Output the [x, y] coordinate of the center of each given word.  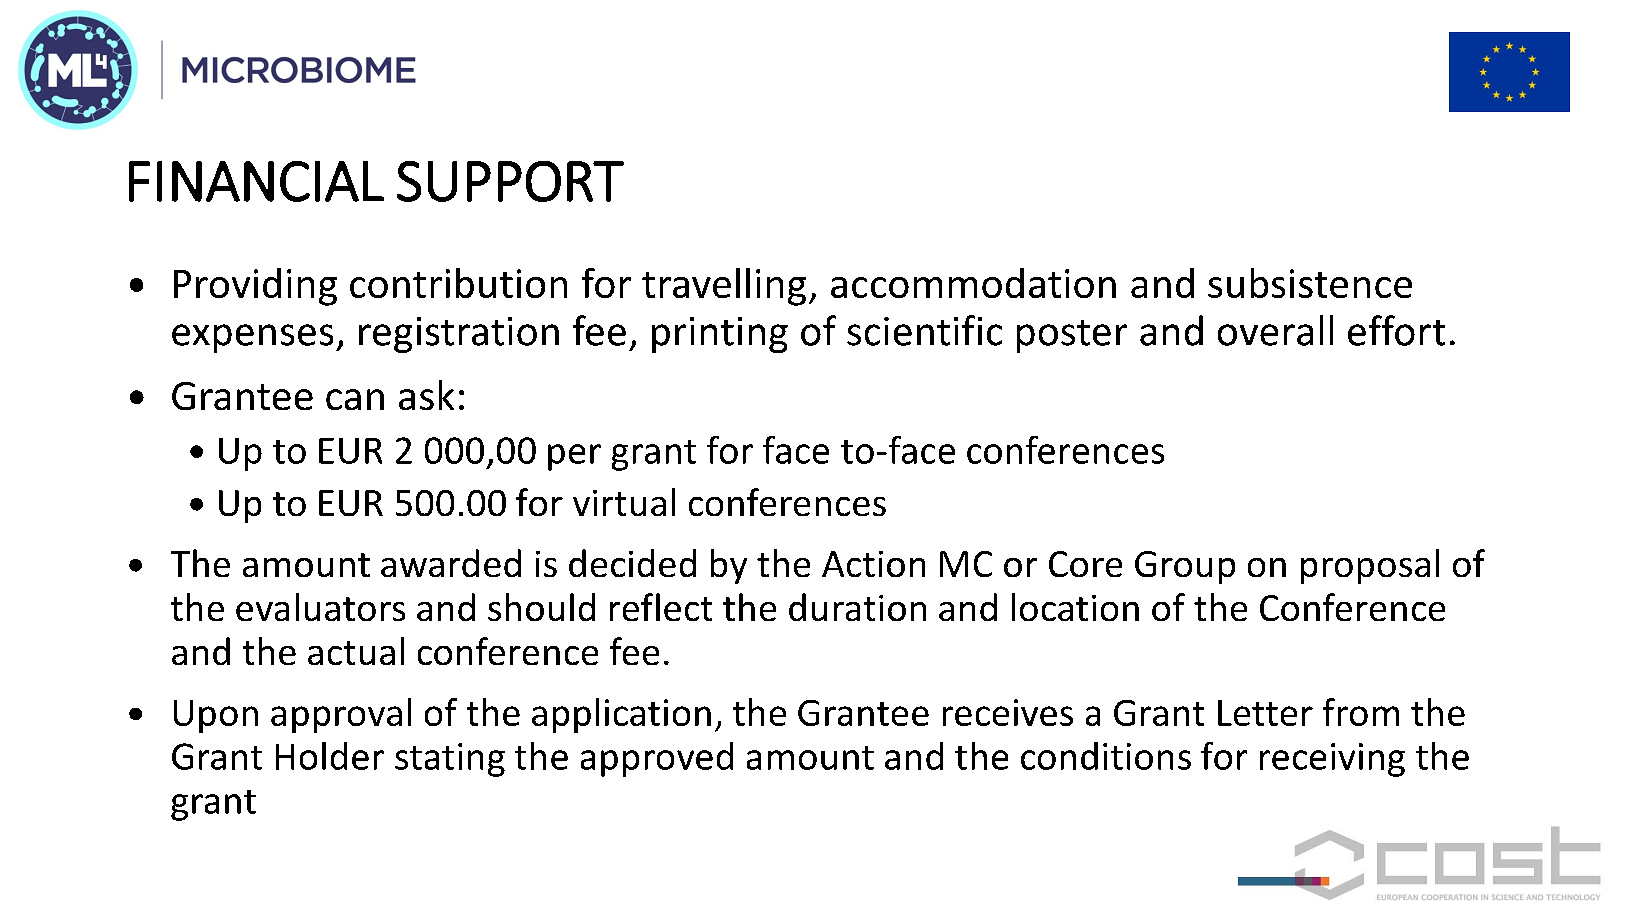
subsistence [1310, 283]
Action [873, 564]
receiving [1332, 760]
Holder [330, 756]
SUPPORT [510, 181]
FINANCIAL [256, 181]
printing [720, 335]
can [355, 399]
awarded [451, 563]
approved [657, 759]
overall [1275, 330]
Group [1185, 567]
